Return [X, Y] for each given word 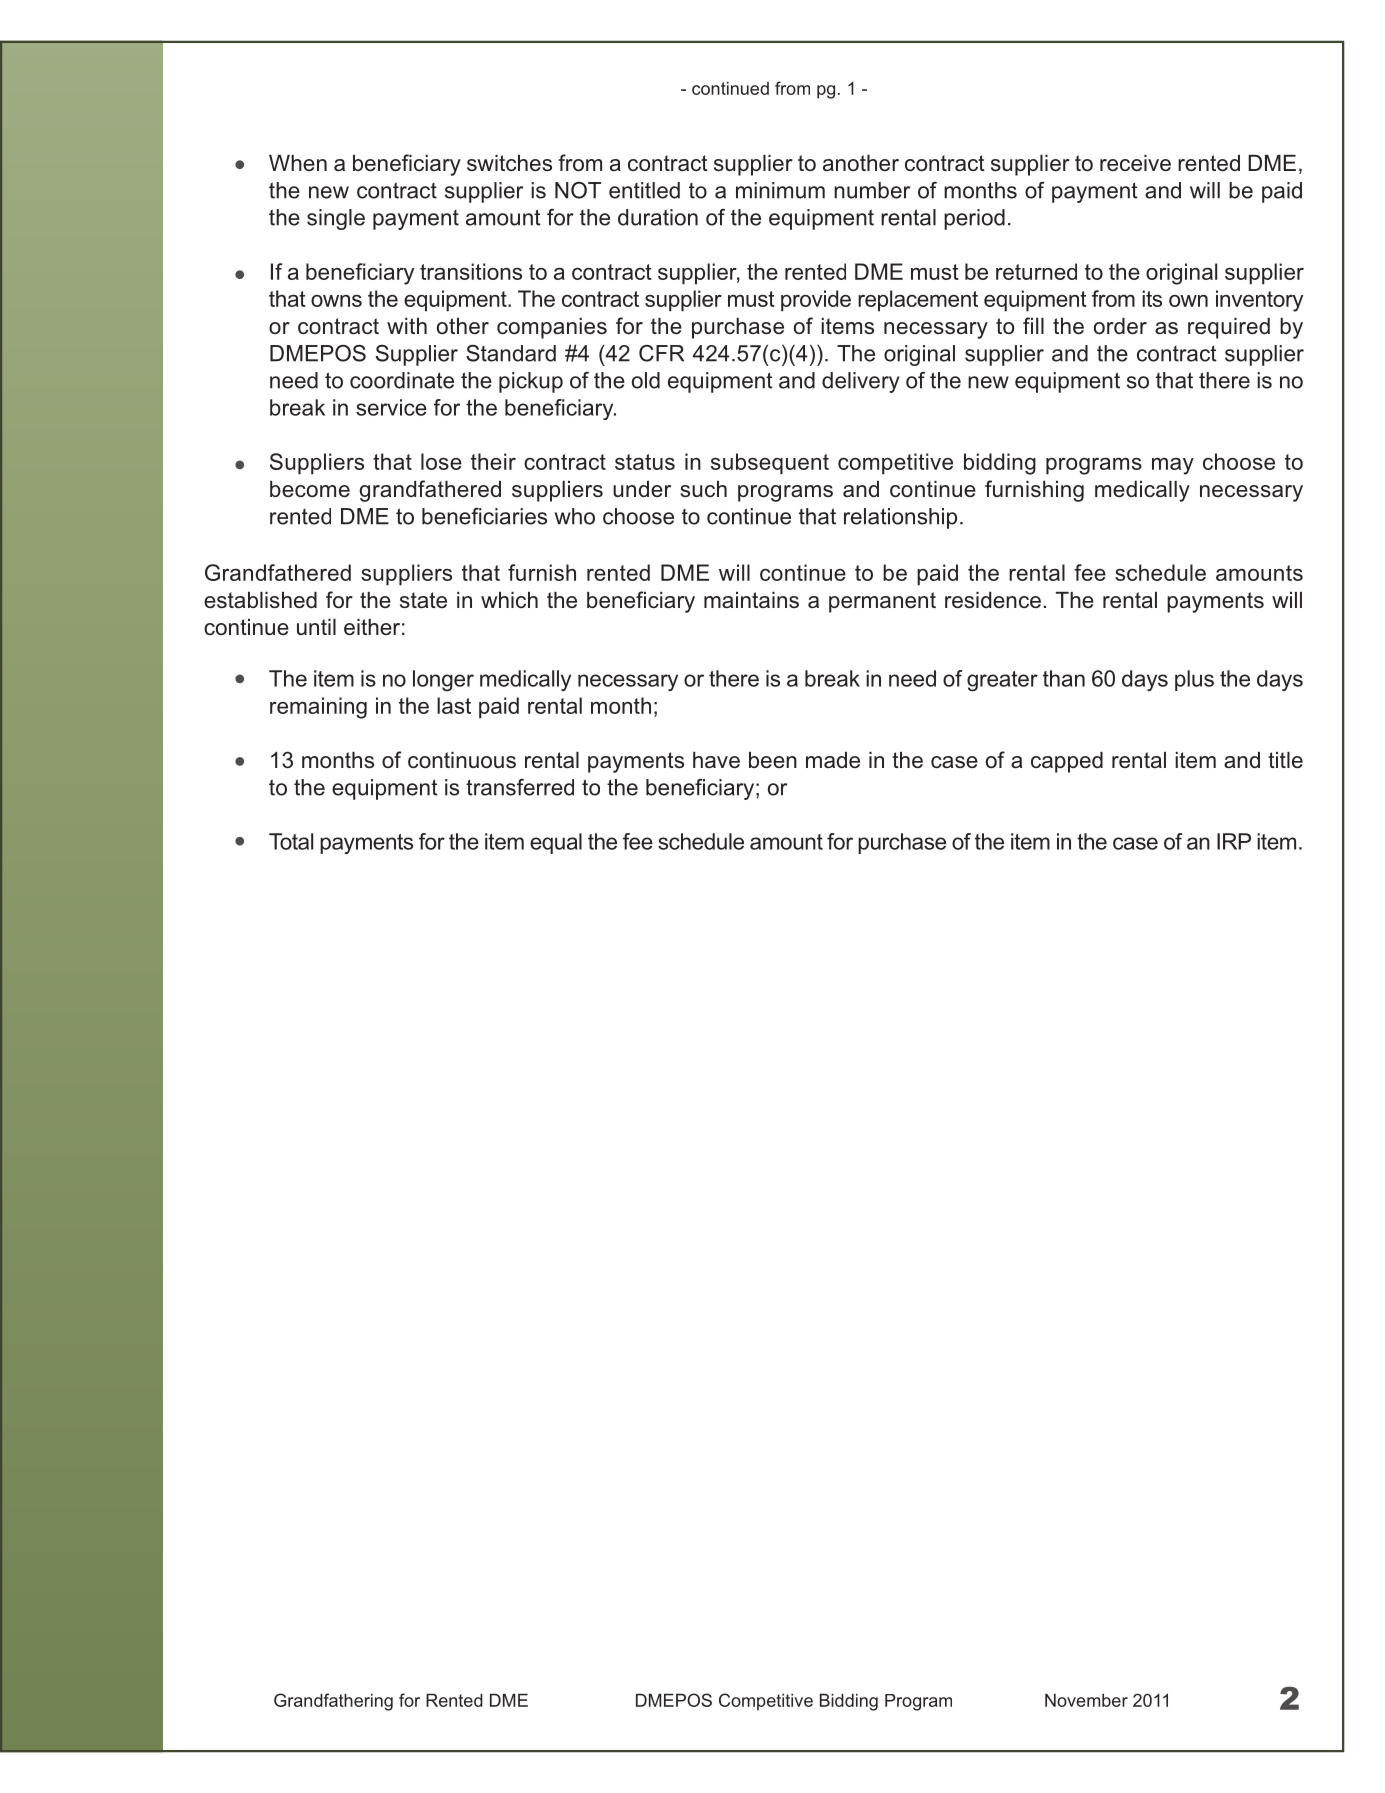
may [1173, 466]
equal [556, 843]
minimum [780, 190]
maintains [751, 600]
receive [1135, 163]
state [423, 600]
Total [291, 841]
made [833, 760]
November [1086, 1700]
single [336, 219]
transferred [520, 787]
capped [1067, 762]
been [773, 760]
